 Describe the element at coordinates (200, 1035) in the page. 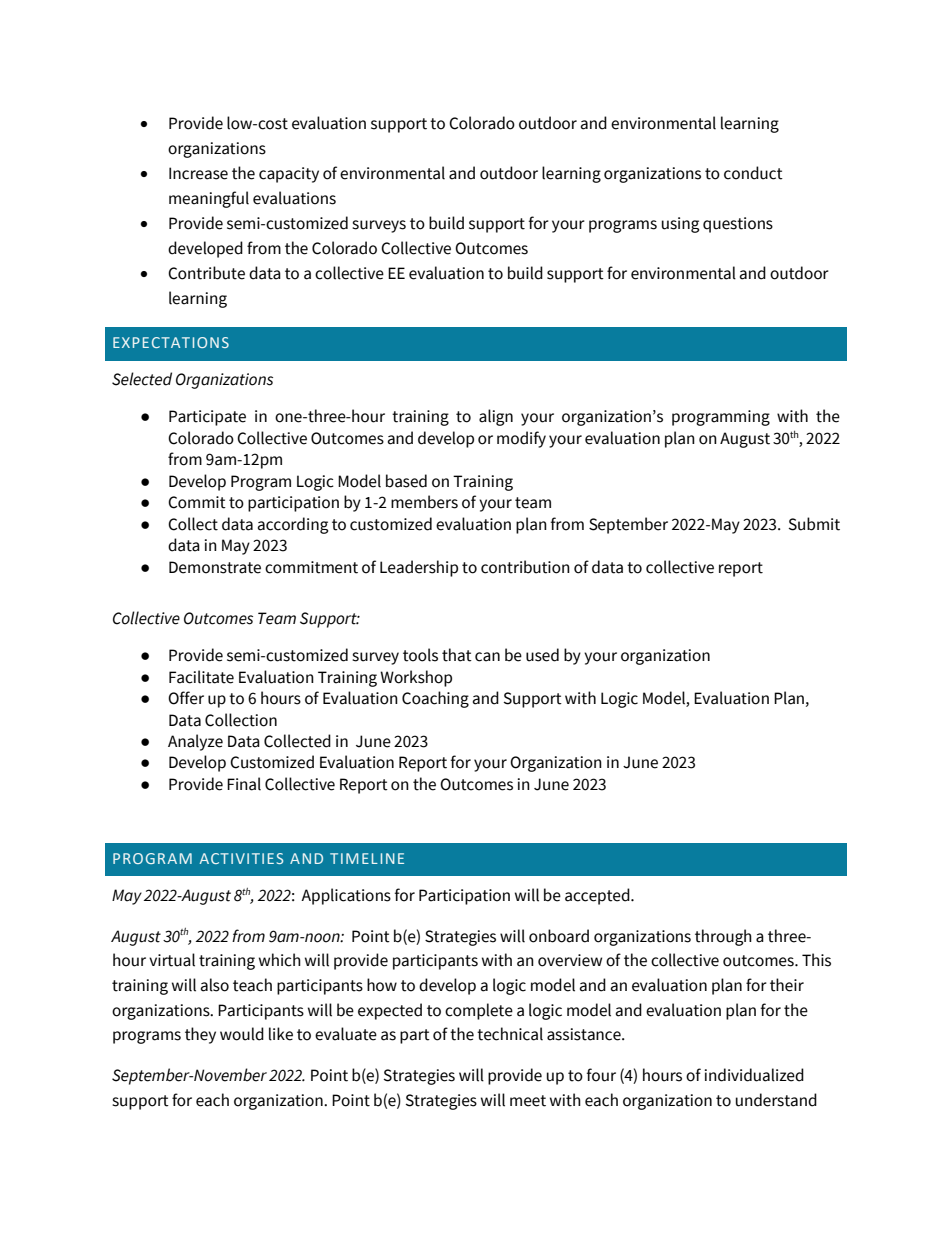

I see `they` at that location.
